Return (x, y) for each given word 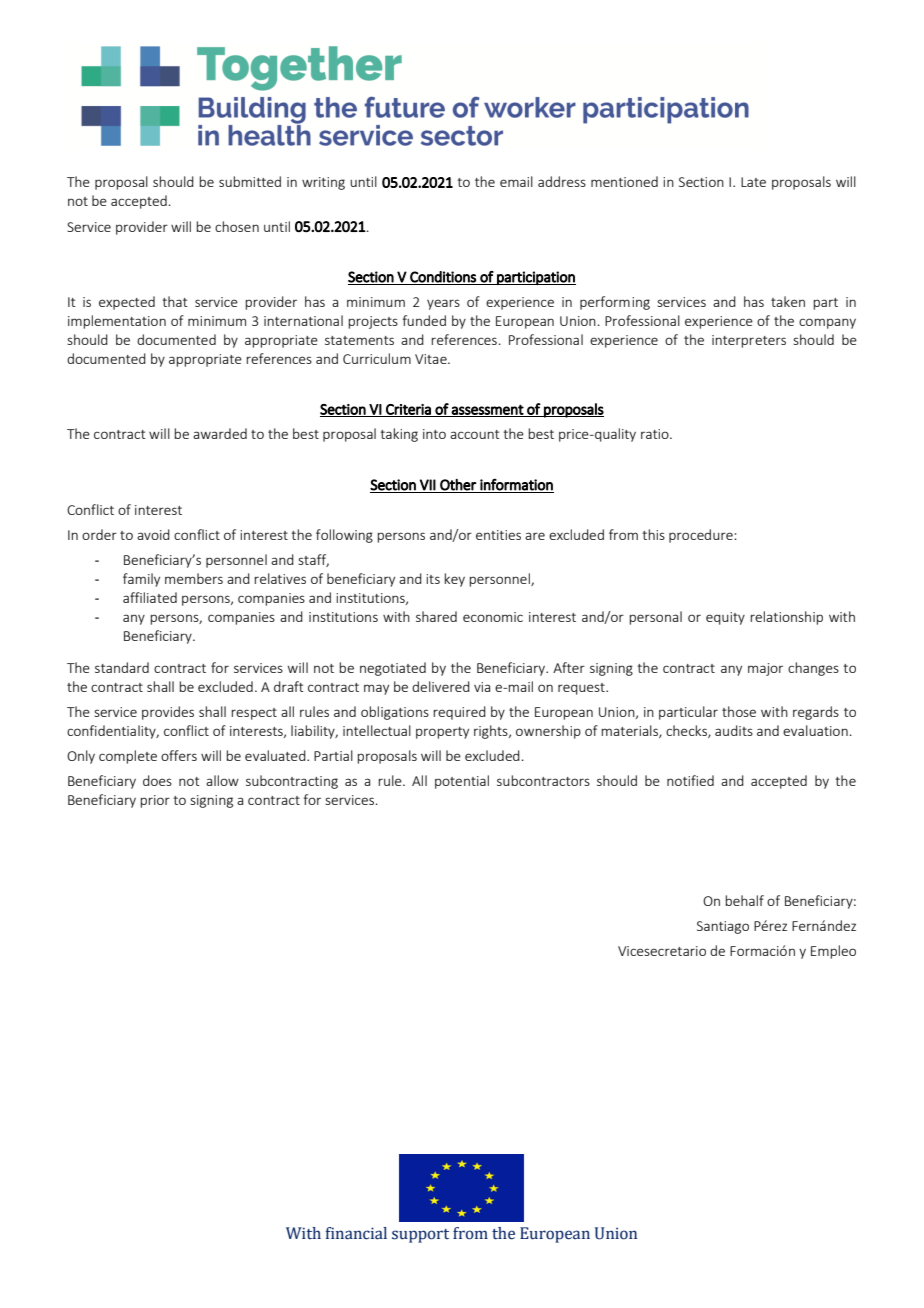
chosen (237, 226)
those (739, 711)
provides (168, 713)
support (420, 1236)
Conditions (443, 277)
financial (356, 1233)
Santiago (723, 927)
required (459, 713)
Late (753, 182)
